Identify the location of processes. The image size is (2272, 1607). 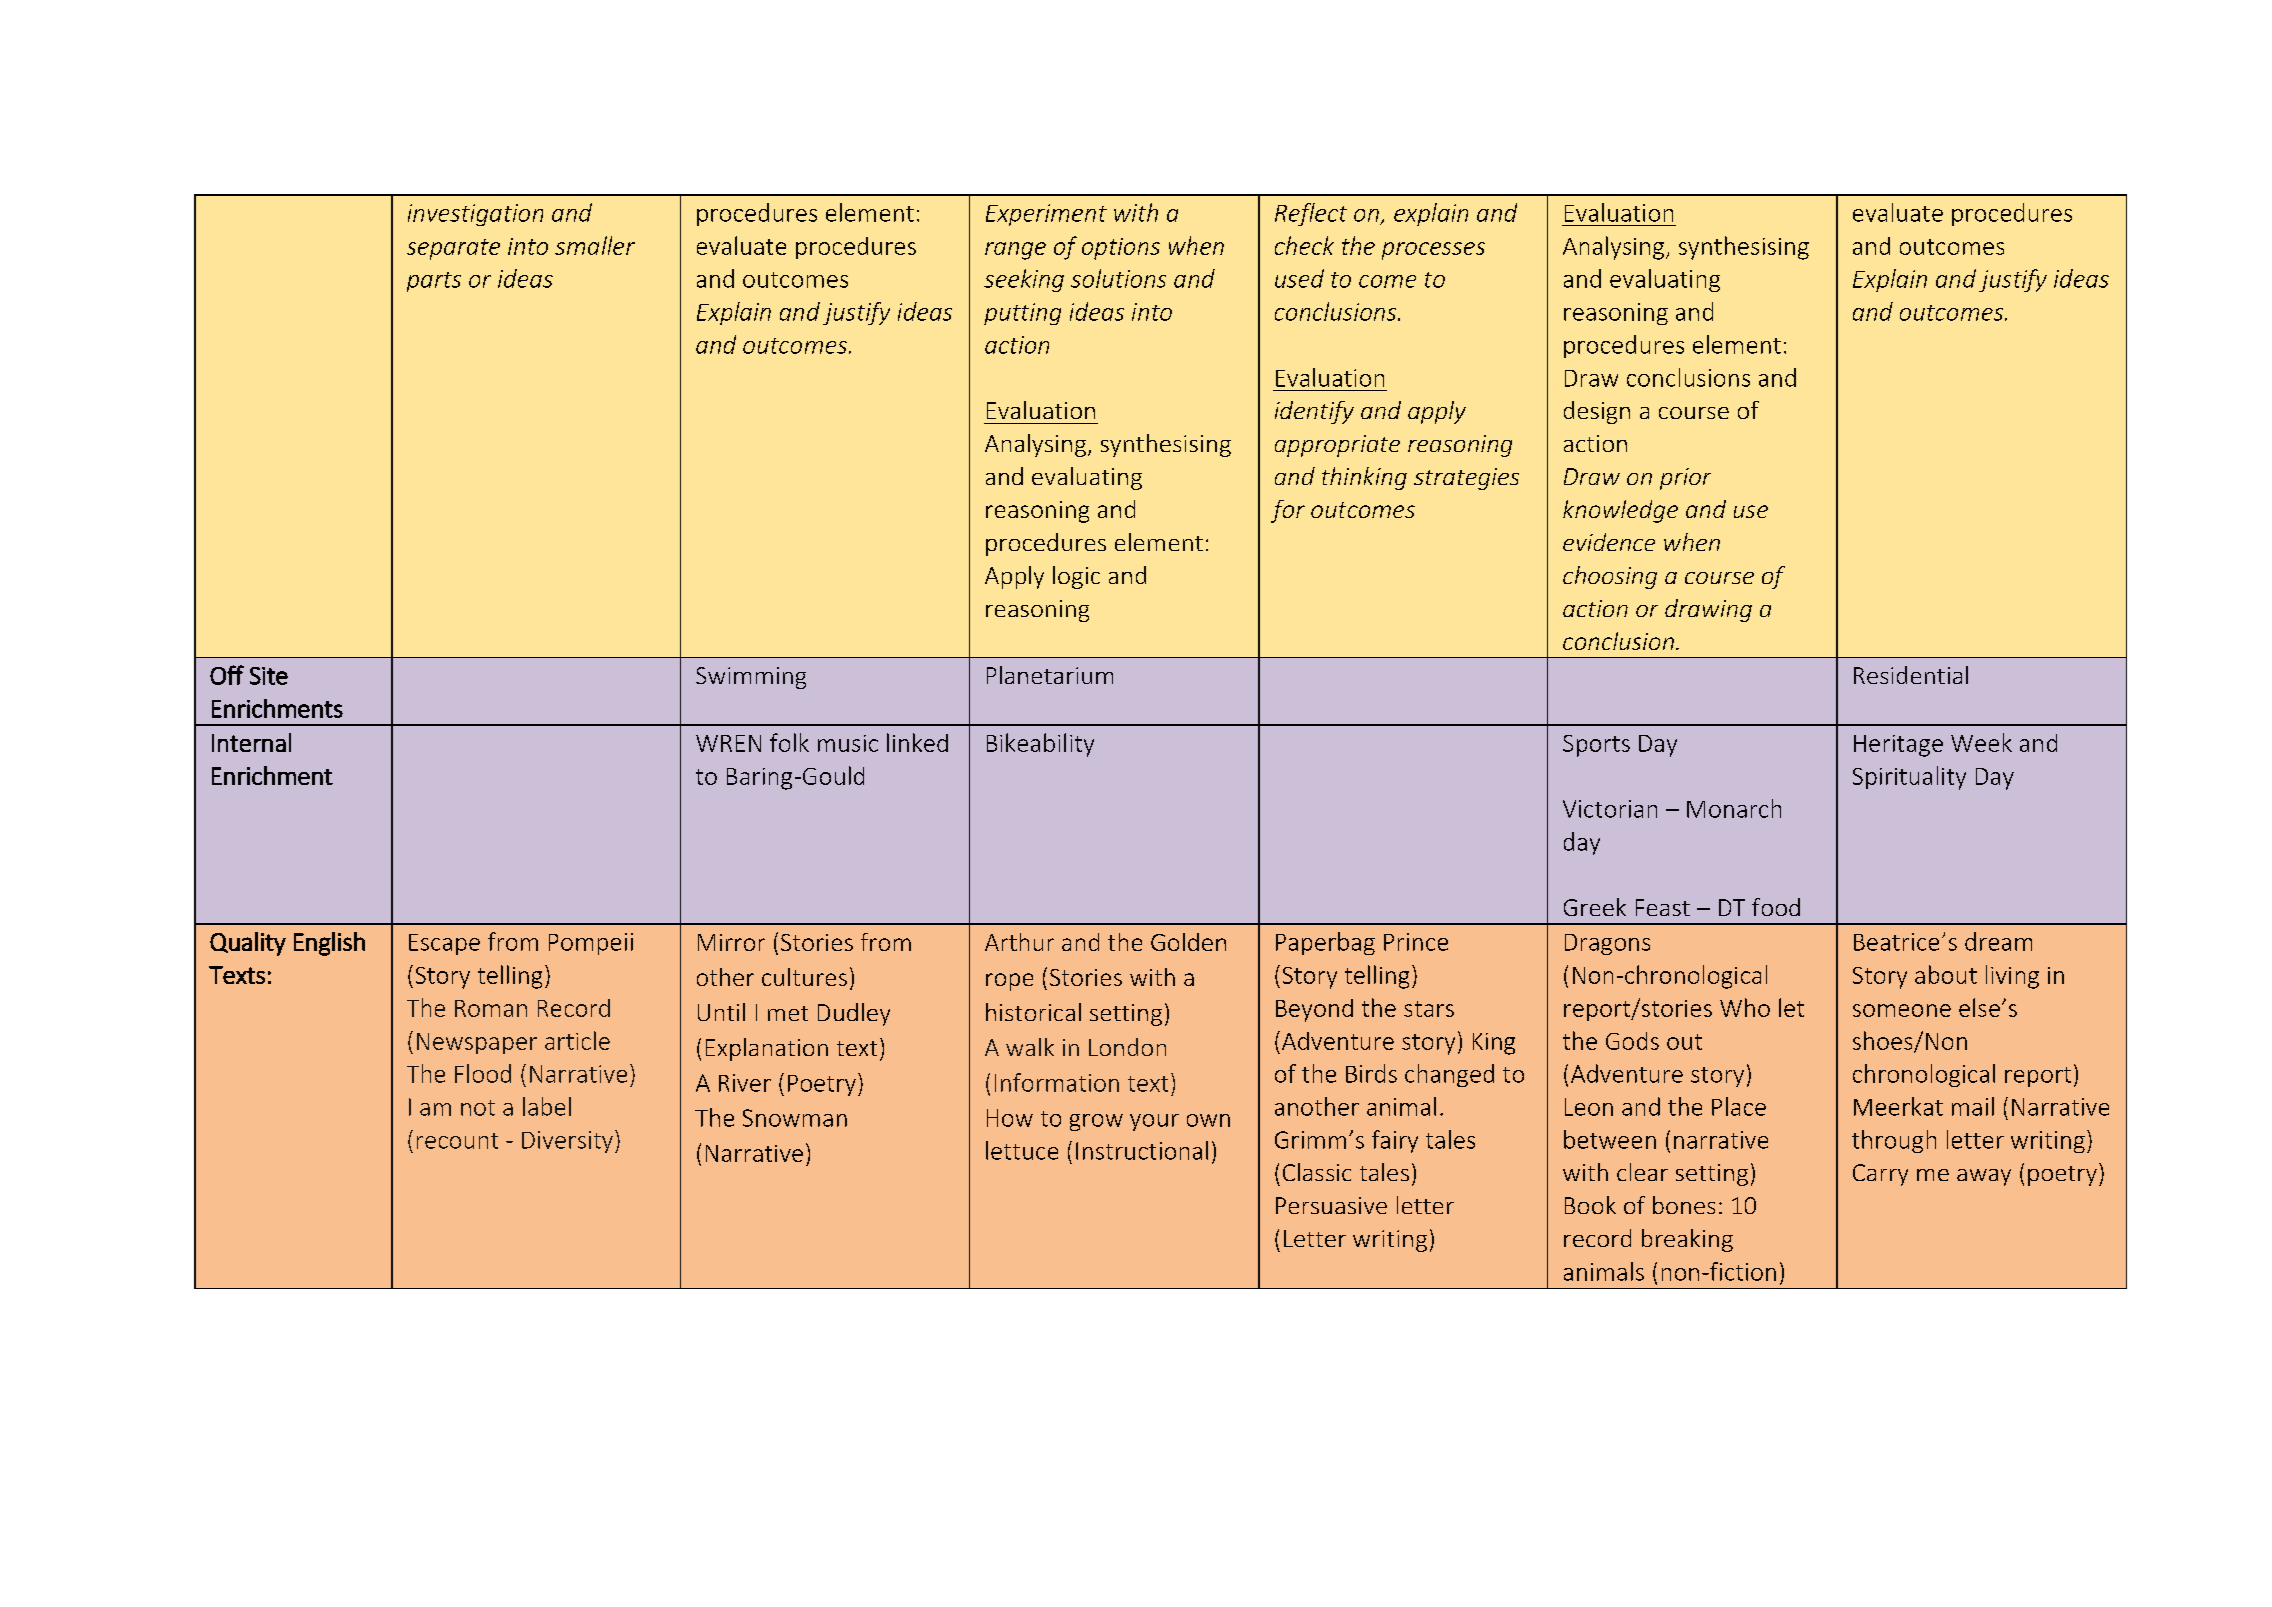
(1433, 251).
